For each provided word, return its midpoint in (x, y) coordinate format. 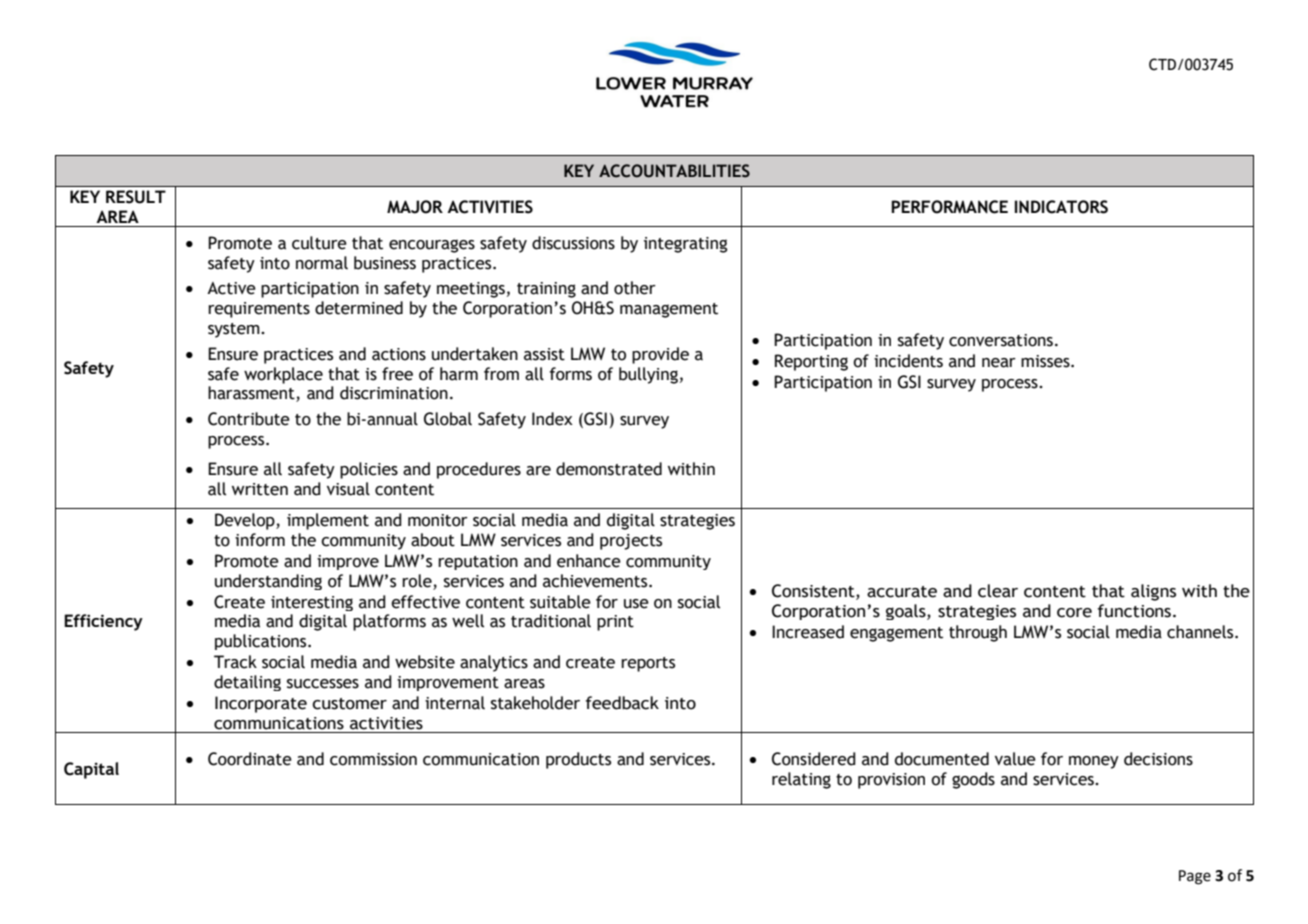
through (978, 633)
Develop (246, 521)
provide (660, 355)
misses (1046, 361)
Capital (91, 770)
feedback (622, 703)
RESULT (136, 197)
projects (631, 542)
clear (998, 591)
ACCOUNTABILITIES (674, 171)
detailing (247, 683)
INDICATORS (1061, 207)
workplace (283, 375)
